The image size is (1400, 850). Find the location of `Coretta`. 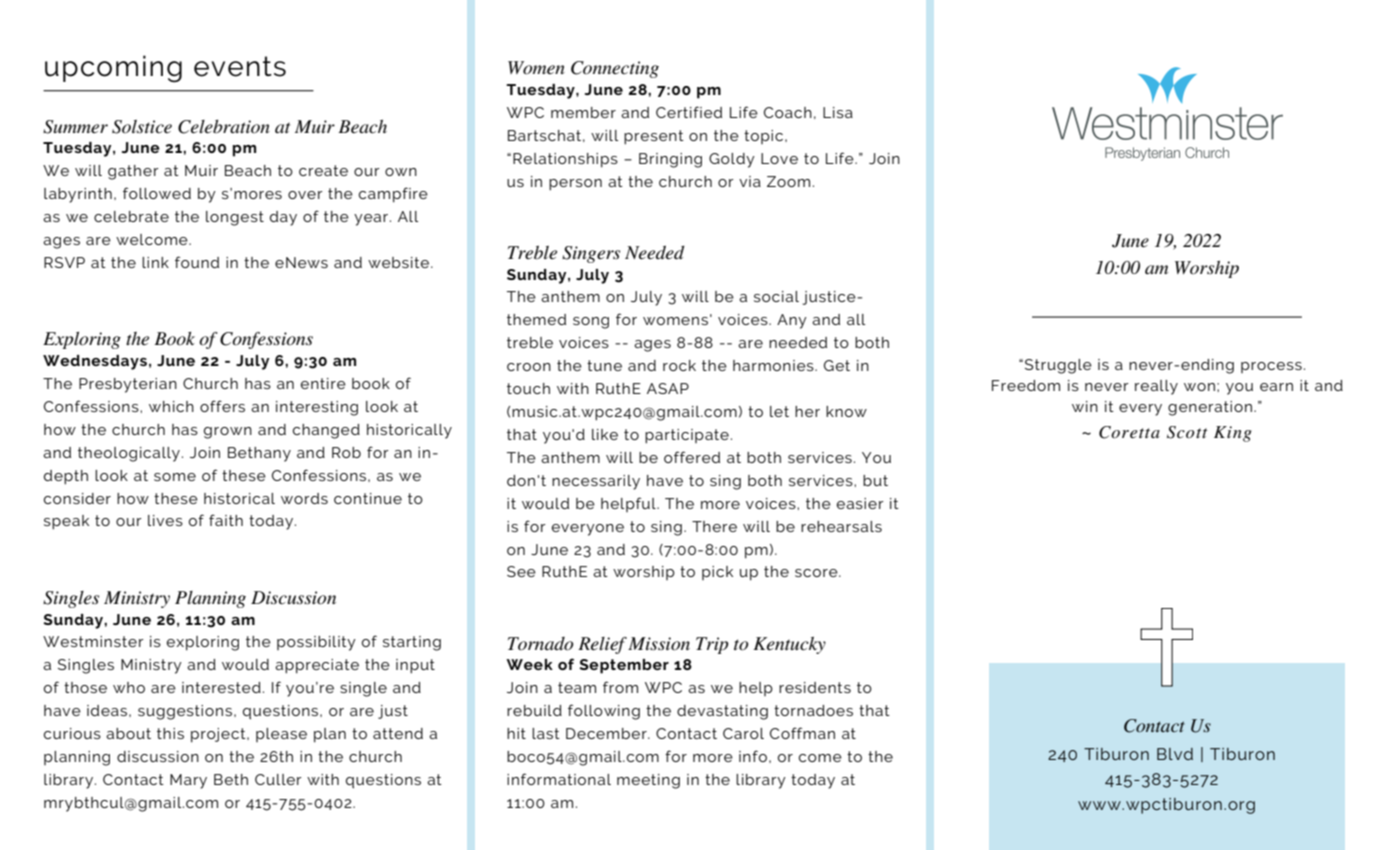

Coretta is located at coordinates (1129, 432).
